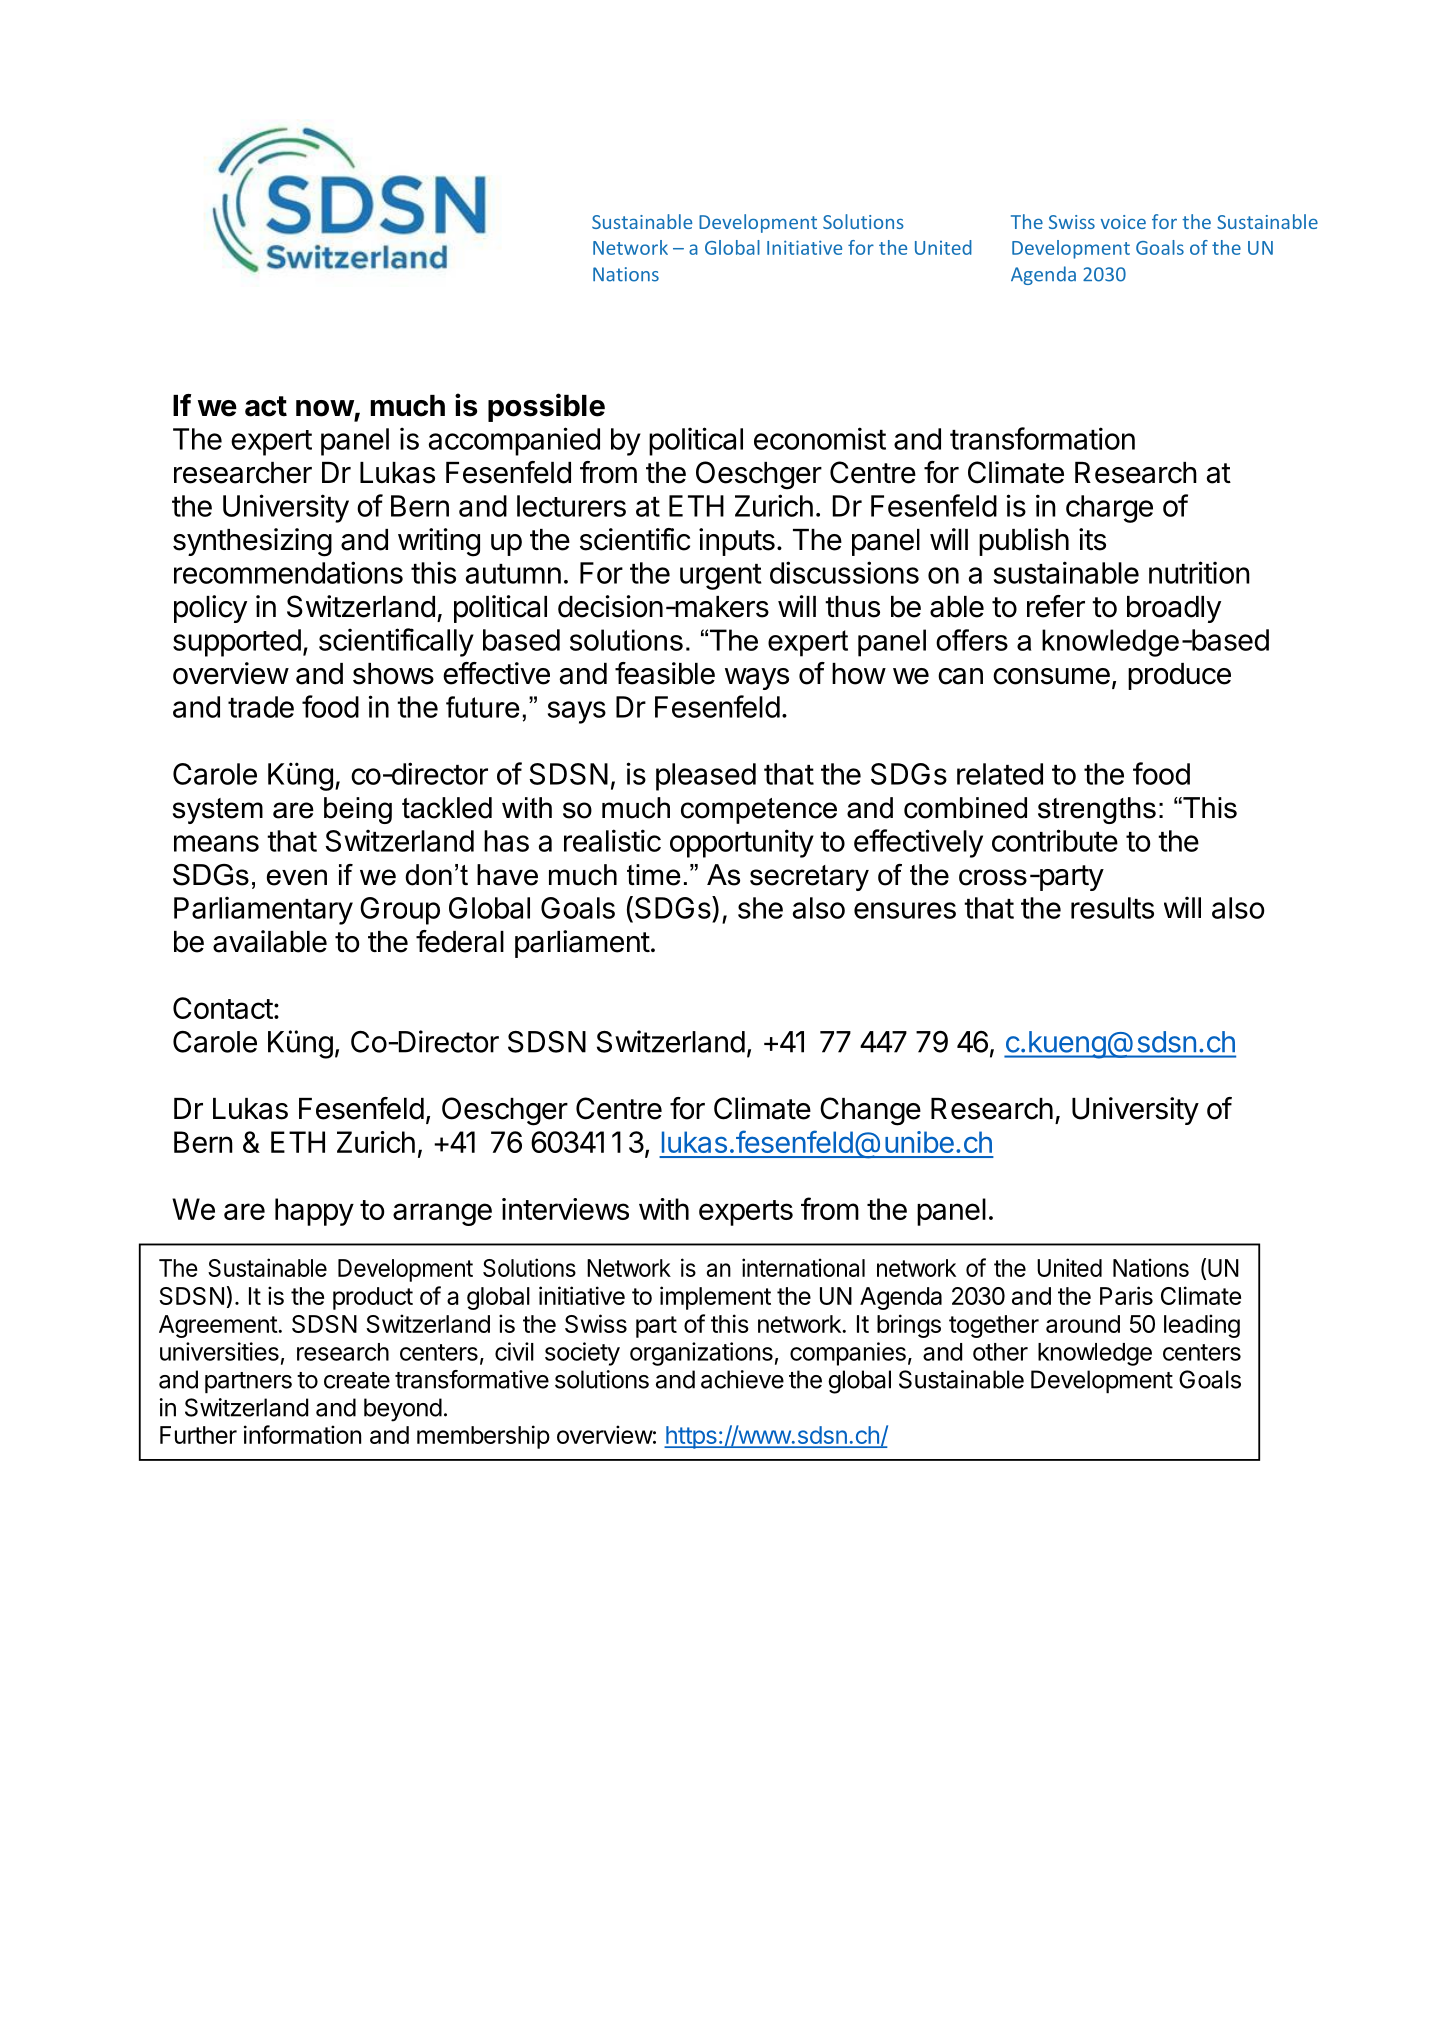  I want to click on she, so click(760, 908).
